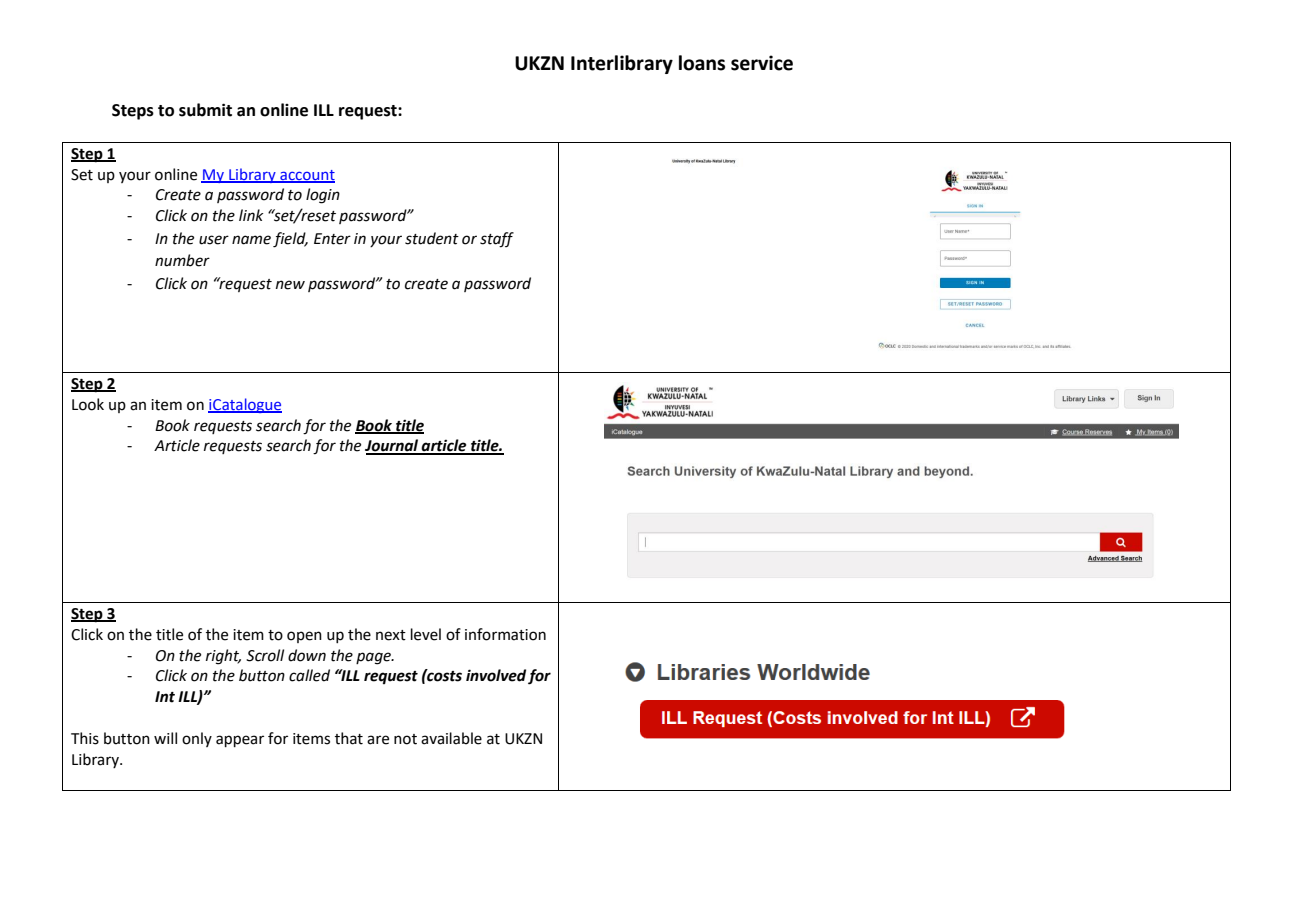  What do you see at coordinates (306, 176) in the page?
I see `account` at bounding box center [306, 176].
